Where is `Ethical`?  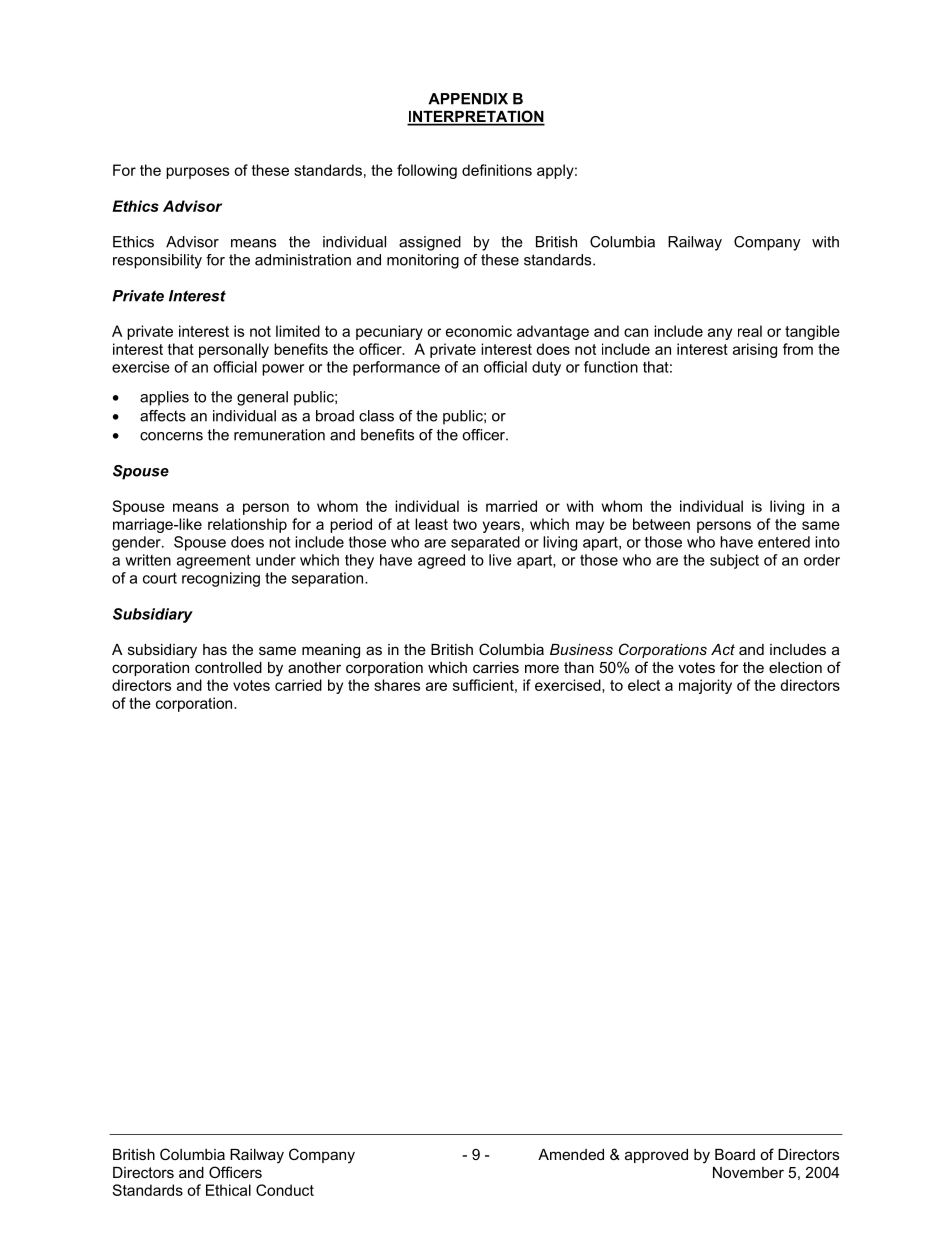
Ethical is located at coordinates (228, 1190).
